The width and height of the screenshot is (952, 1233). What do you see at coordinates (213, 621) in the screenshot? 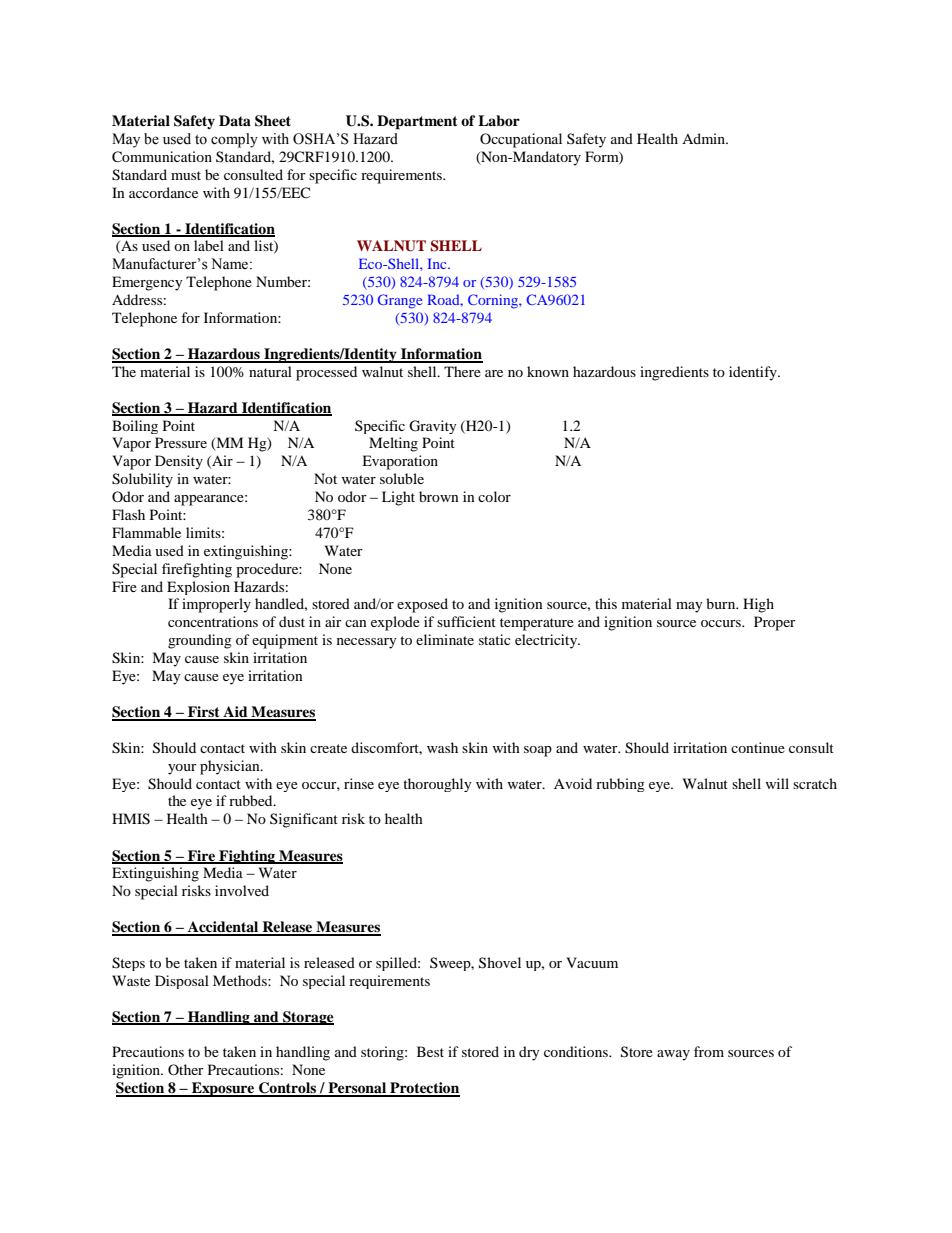
I see `concentrations` at bounding box center [213, 621].
